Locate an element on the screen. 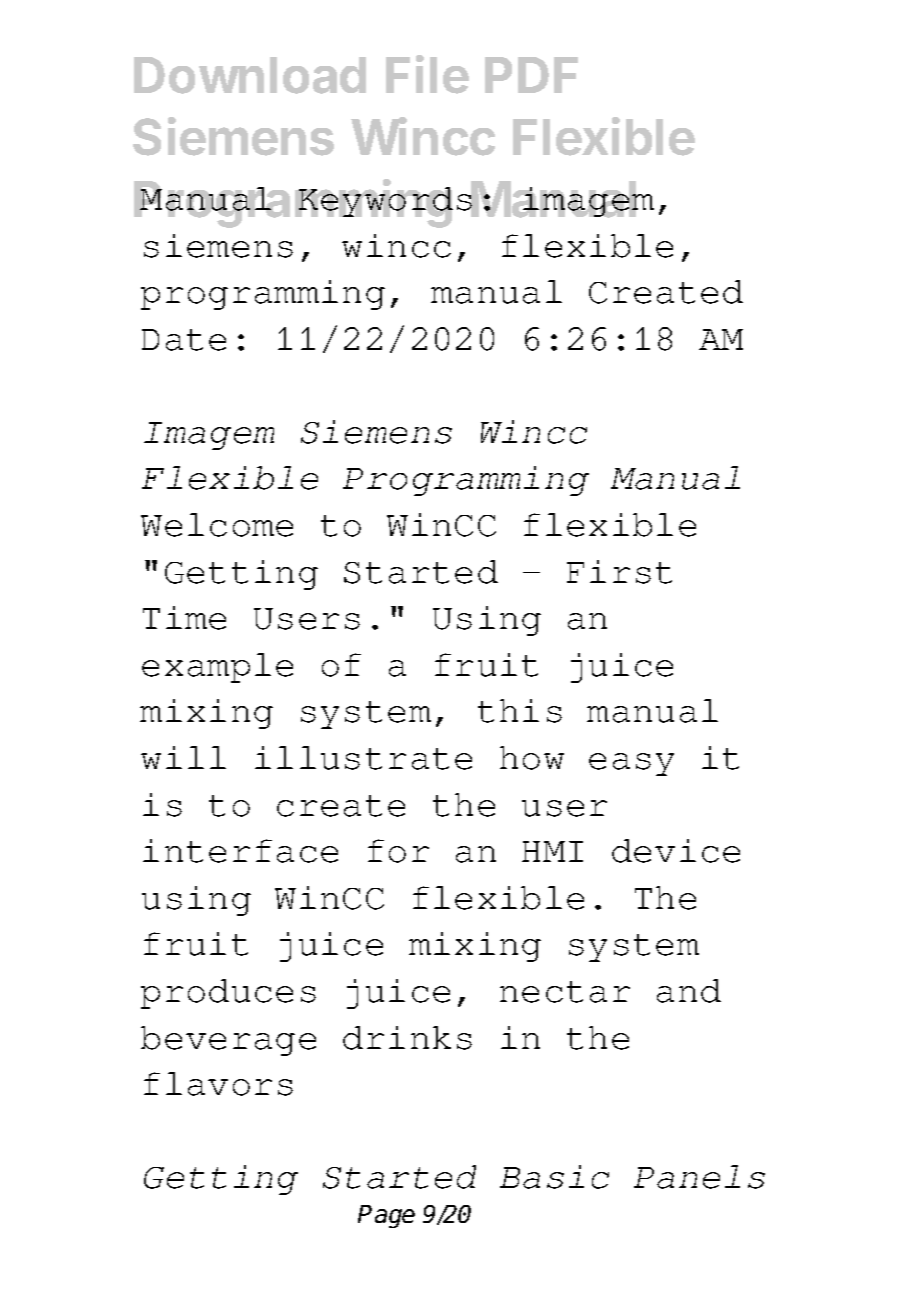 The height and width of the screenshot is (1303, 924). First is located at coordinates (619, 572).
